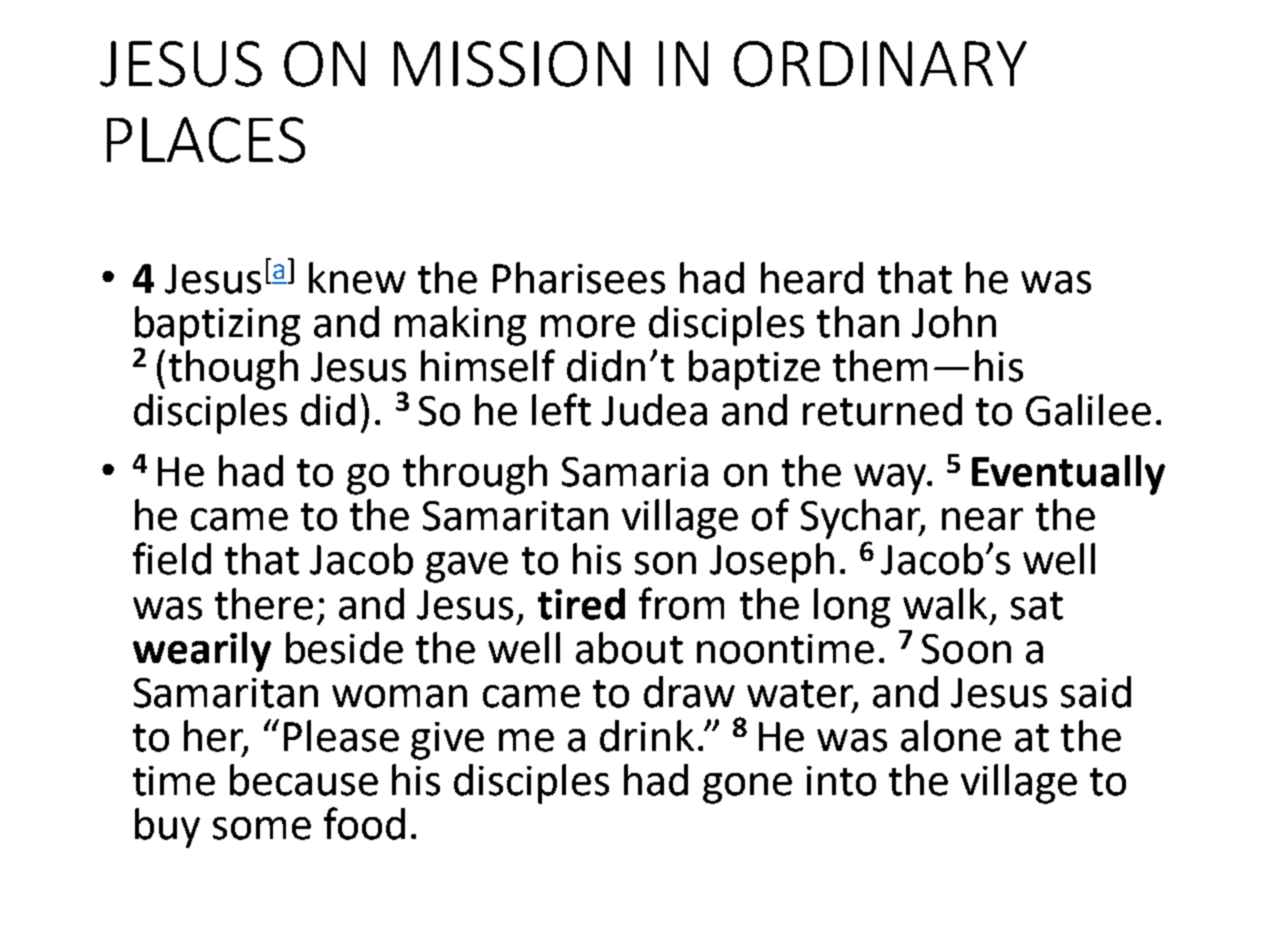 Image resolution: width=1270 pixels, height=952 pixels. I want to click on though, so click(233, 370).
